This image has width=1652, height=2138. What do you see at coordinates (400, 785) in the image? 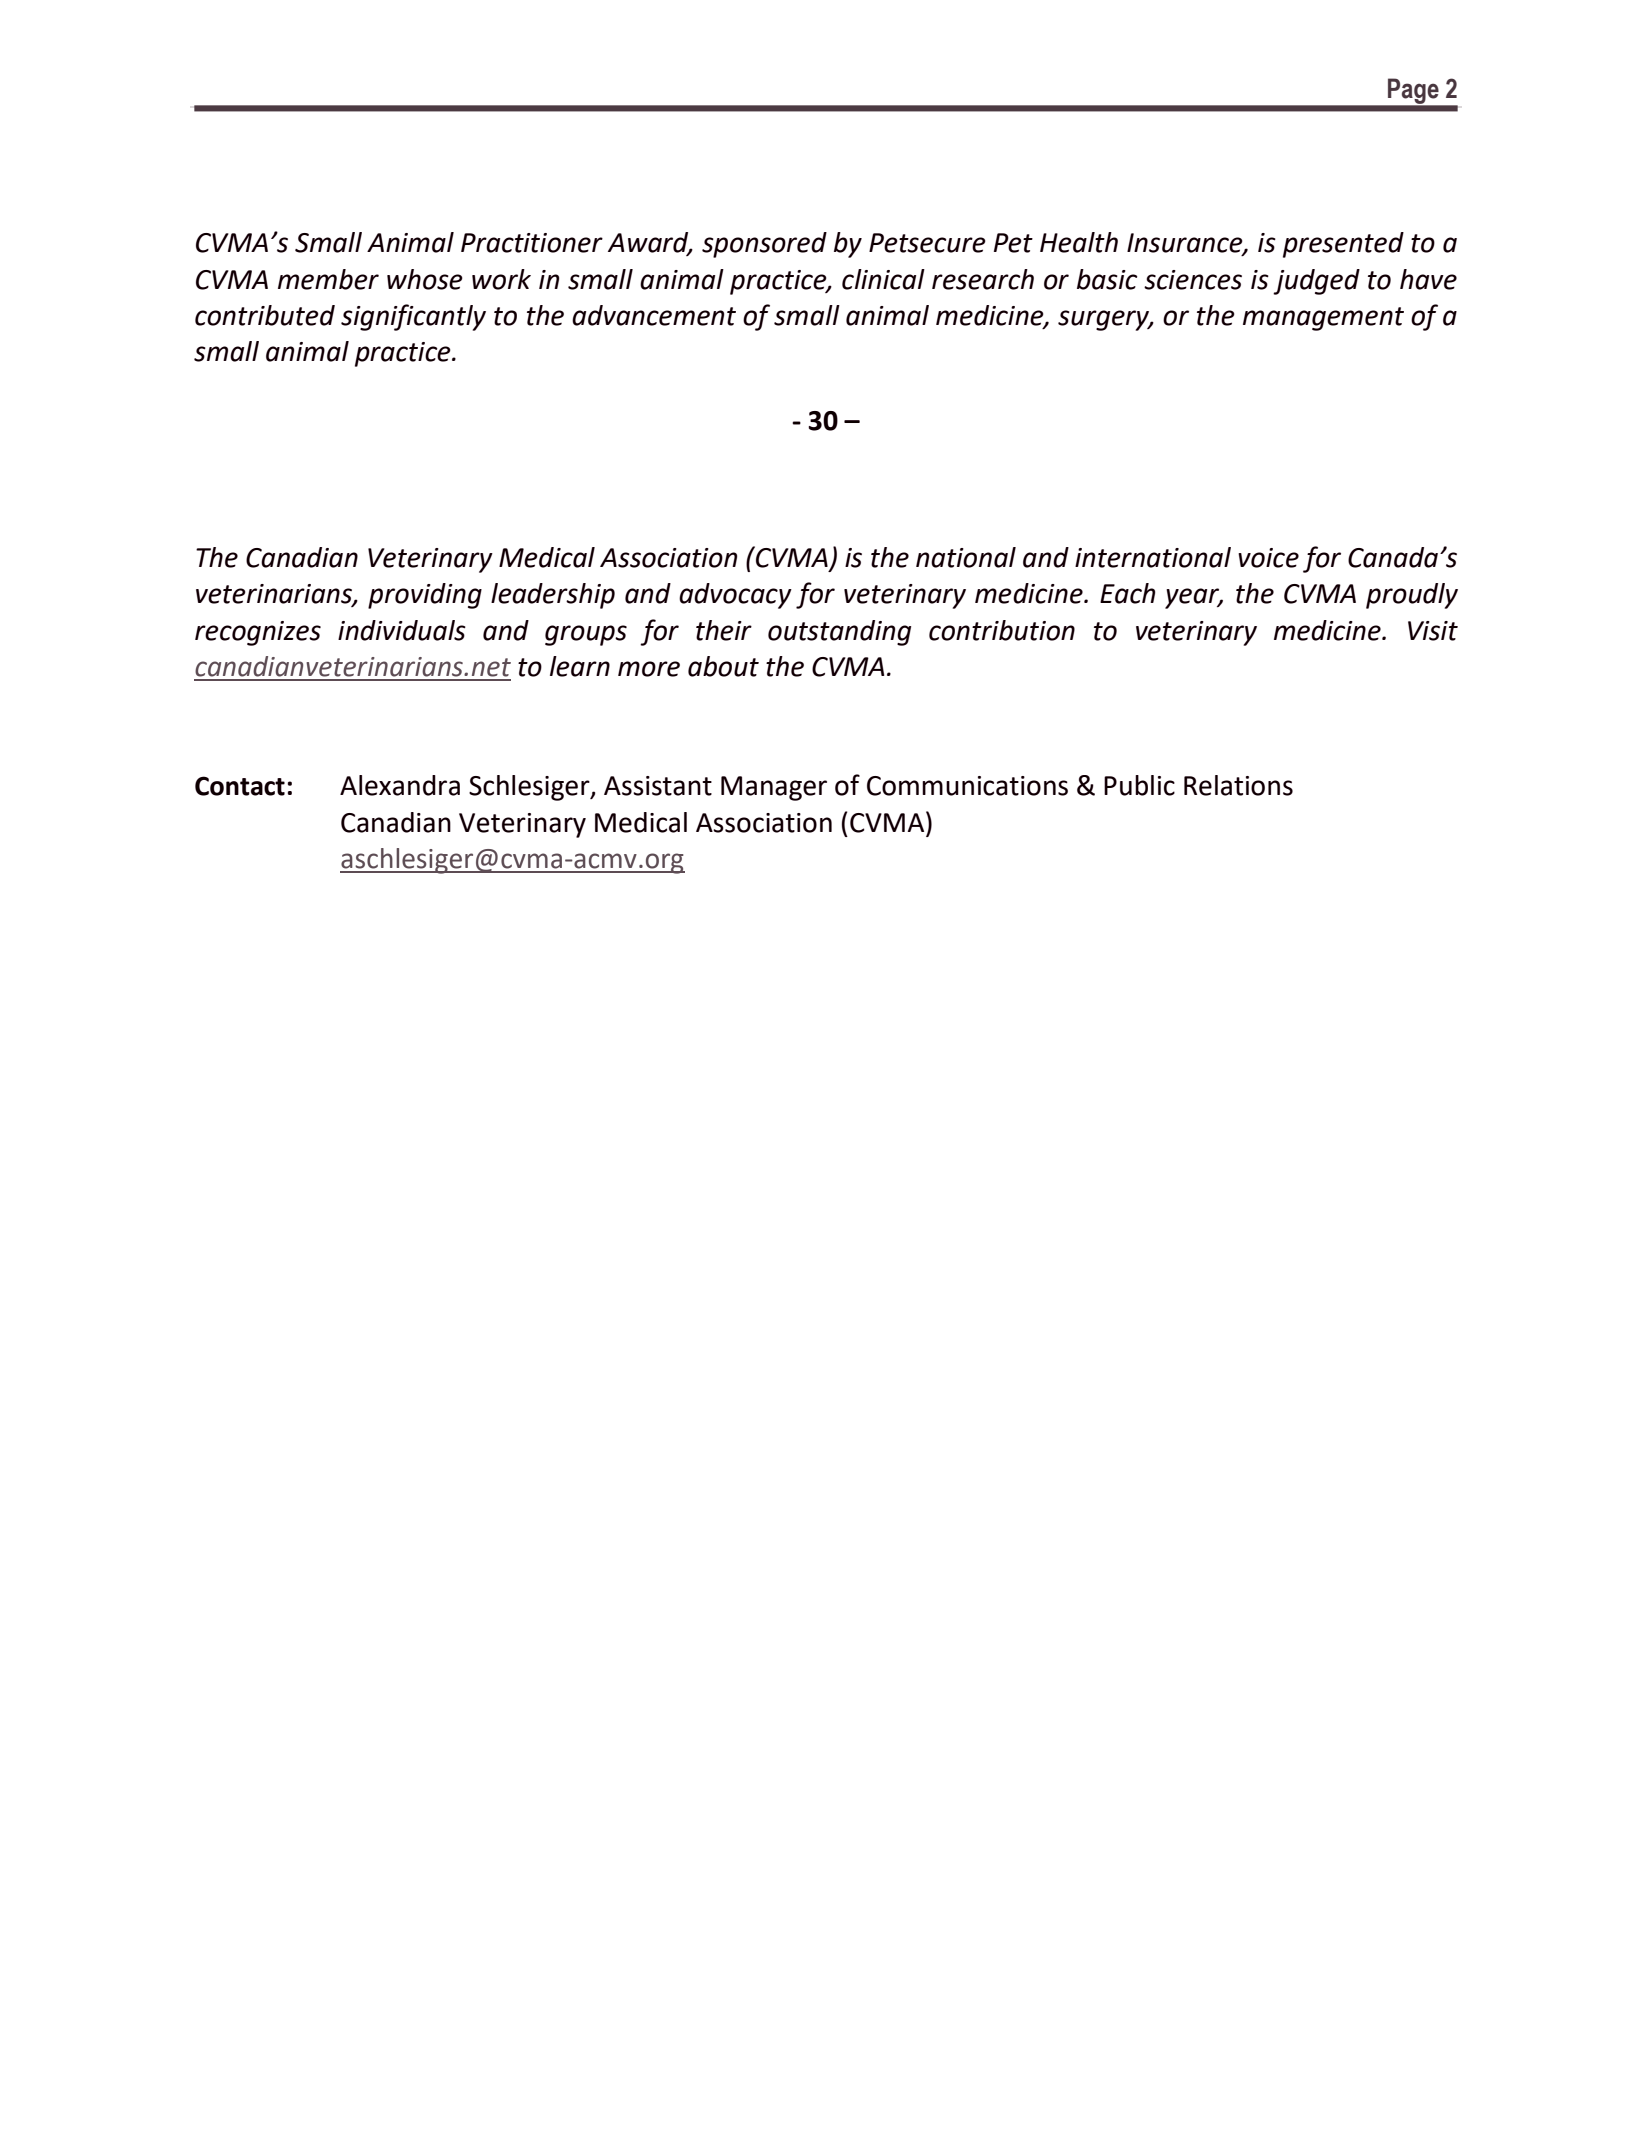
I see `Alexandra` at bounding box center [400, 785].
